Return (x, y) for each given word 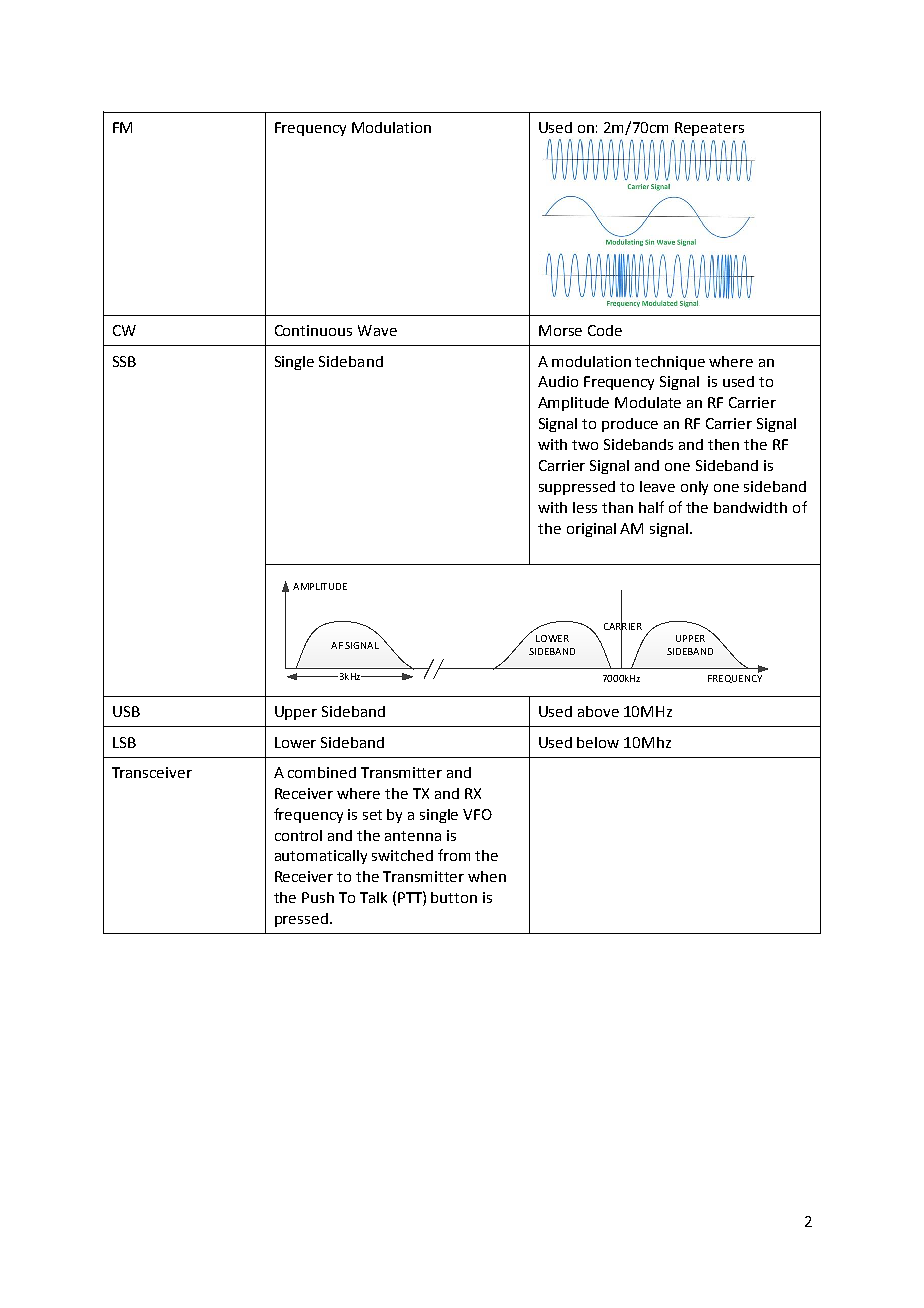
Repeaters (709, 129)
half (651, 507)
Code (605, 330)
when (487, 876)
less (585, 507)
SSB (124, 361)
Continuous (313, 330)
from (454, 855)
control (298, 835)
